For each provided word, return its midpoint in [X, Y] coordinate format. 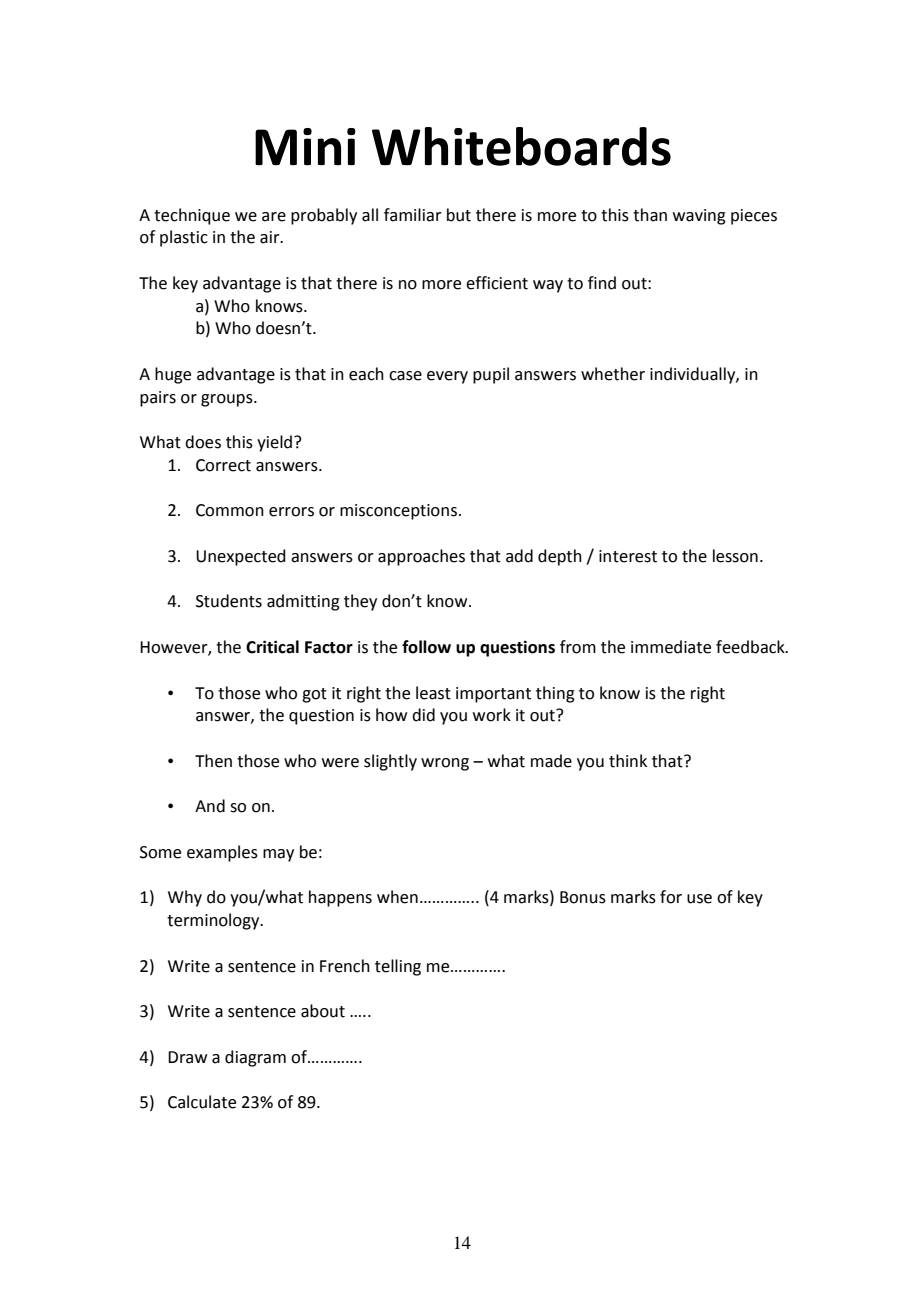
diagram [255, 1058]
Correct [223, 465]
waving [699, 217]
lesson [735, 556]
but [459, 215]
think [628, 761]
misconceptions [398, 512]
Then [213, 761]
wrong [445, 764]
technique [192, 216]
